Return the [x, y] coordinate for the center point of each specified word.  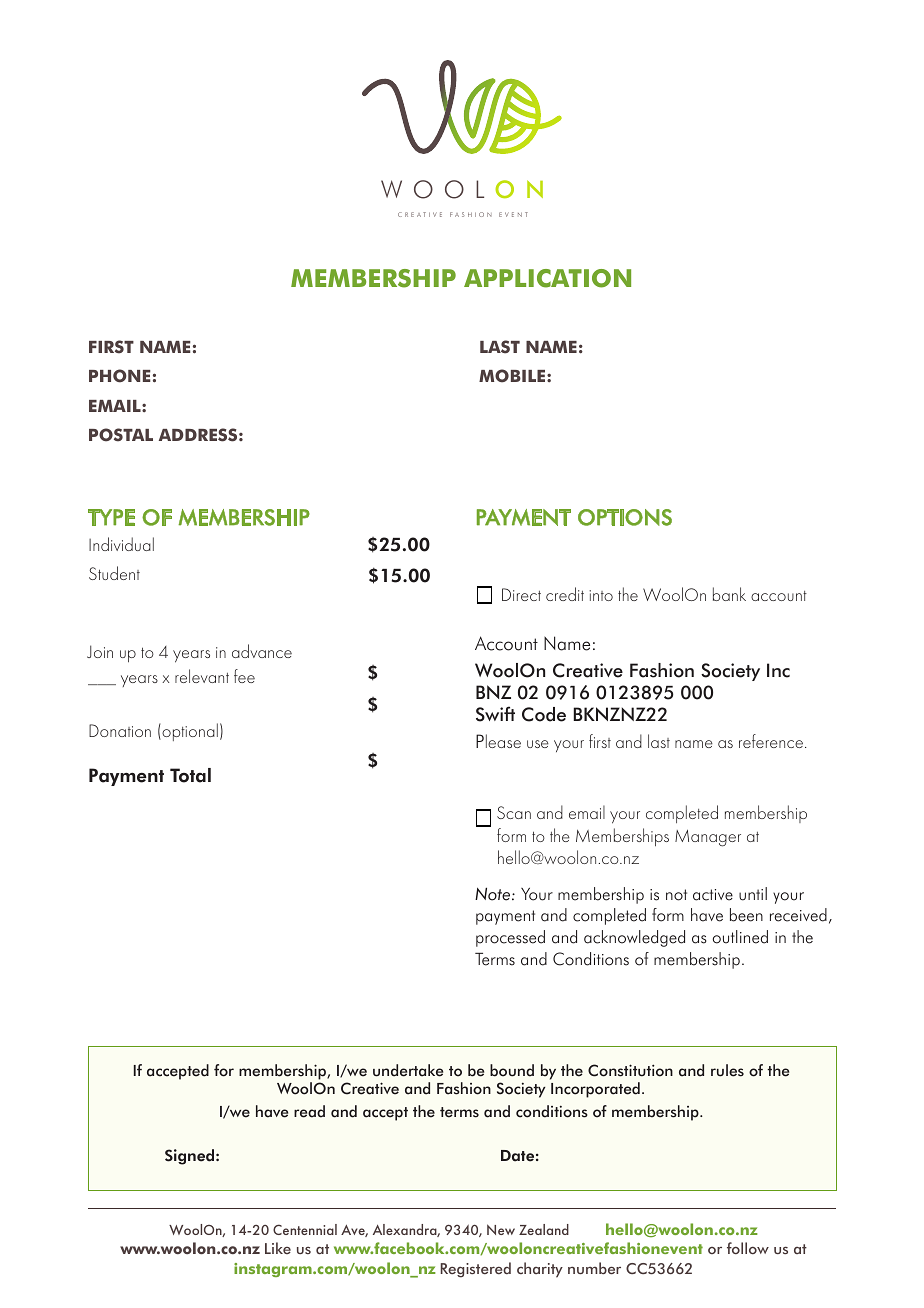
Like [278, 1248]
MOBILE [513, 376]
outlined [740, 937]
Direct [521, 594]
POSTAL [121, 435]
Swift [495, 714]
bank [729, 594]
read [309, 1111]
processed [510, 938]
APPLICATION [547, 278]
